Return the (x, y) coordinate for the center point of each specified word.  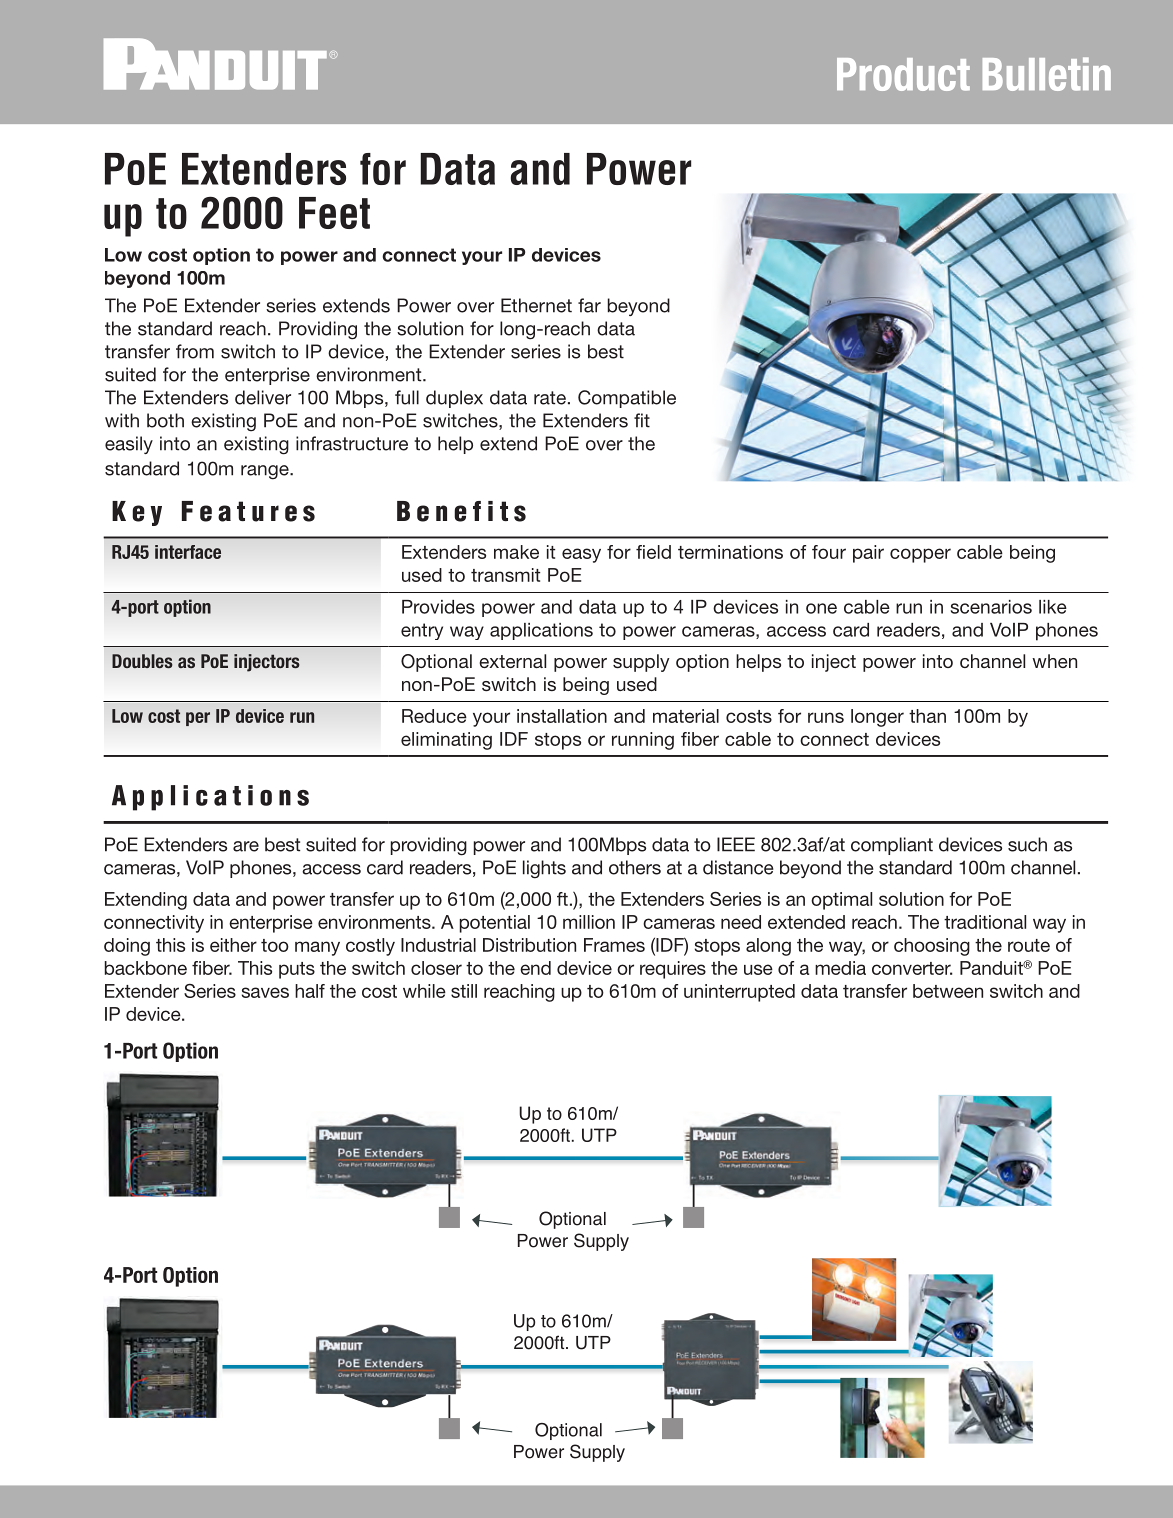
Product (903, 74)
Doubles (142, 661)
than (927, 716)
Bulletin (1047, 74)
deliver (263, 397)
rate (550, 398)
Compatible (627, 399)
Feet (334, 213)
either (233, 945)
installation (562, 716)
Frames (614, 945)
